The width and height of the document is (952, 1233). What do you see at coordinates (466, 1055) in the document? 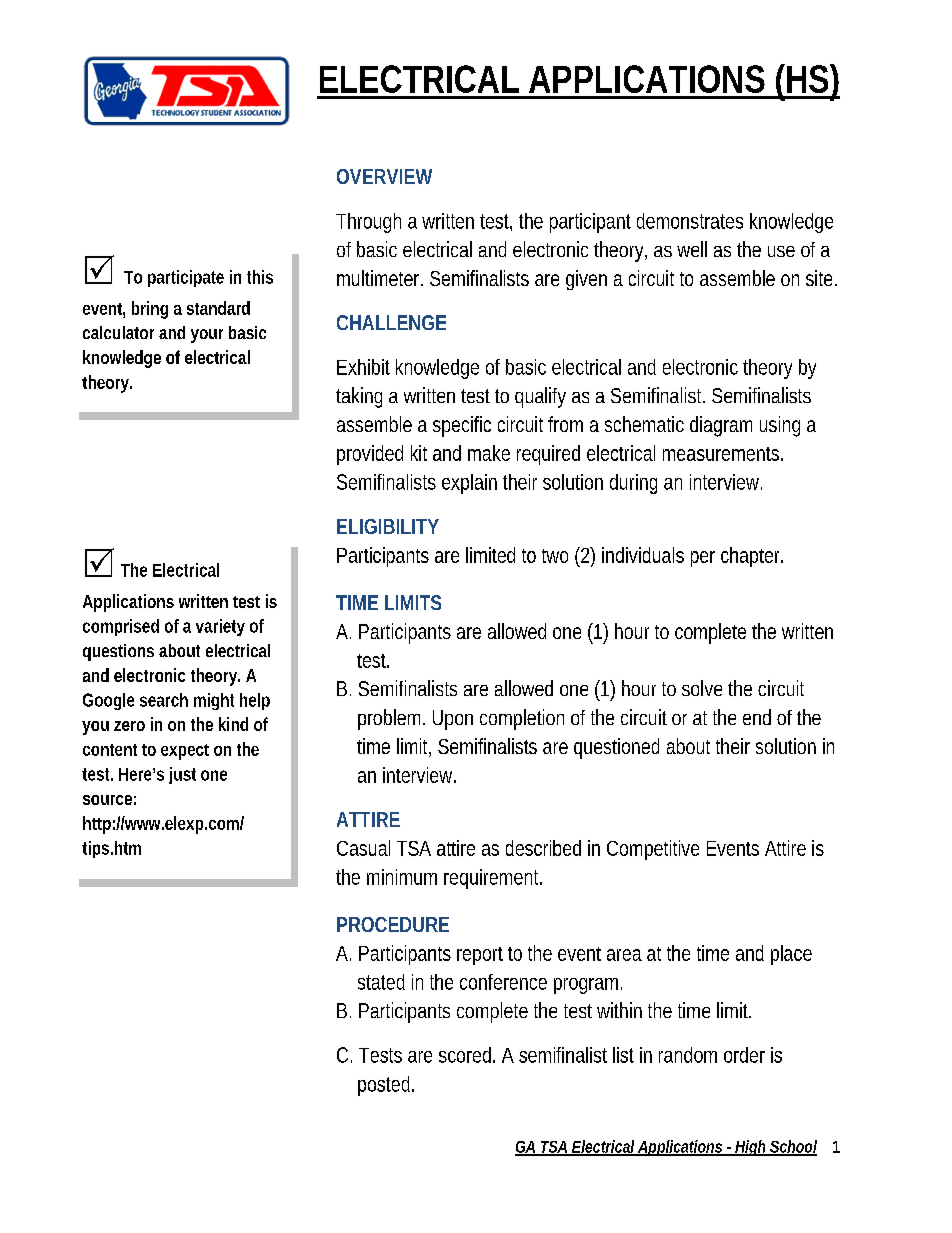
I see `scored` at bounding box center [466, 1055].
